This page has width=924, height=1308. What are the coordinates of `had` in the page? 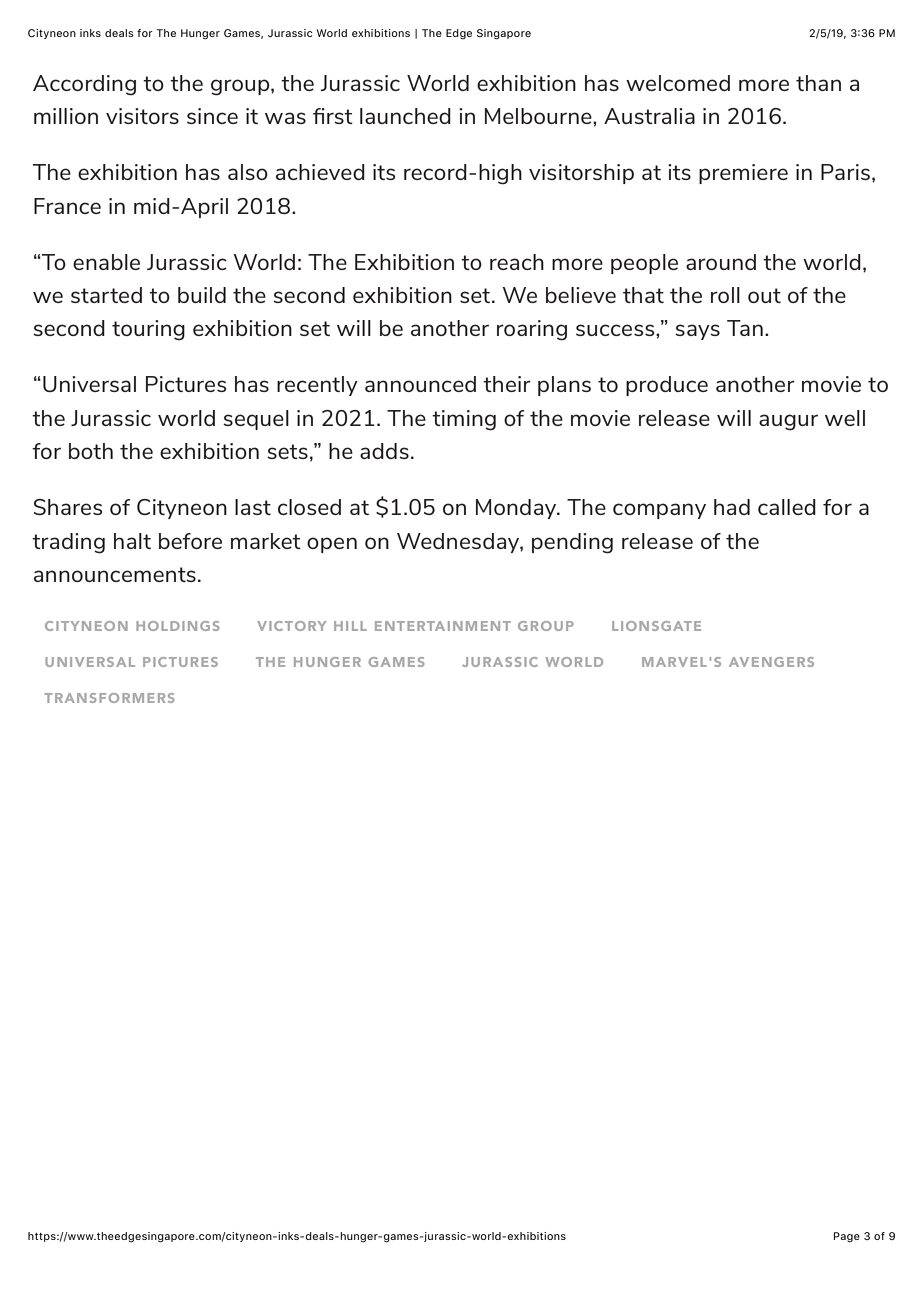 It's located at (732, 507).
